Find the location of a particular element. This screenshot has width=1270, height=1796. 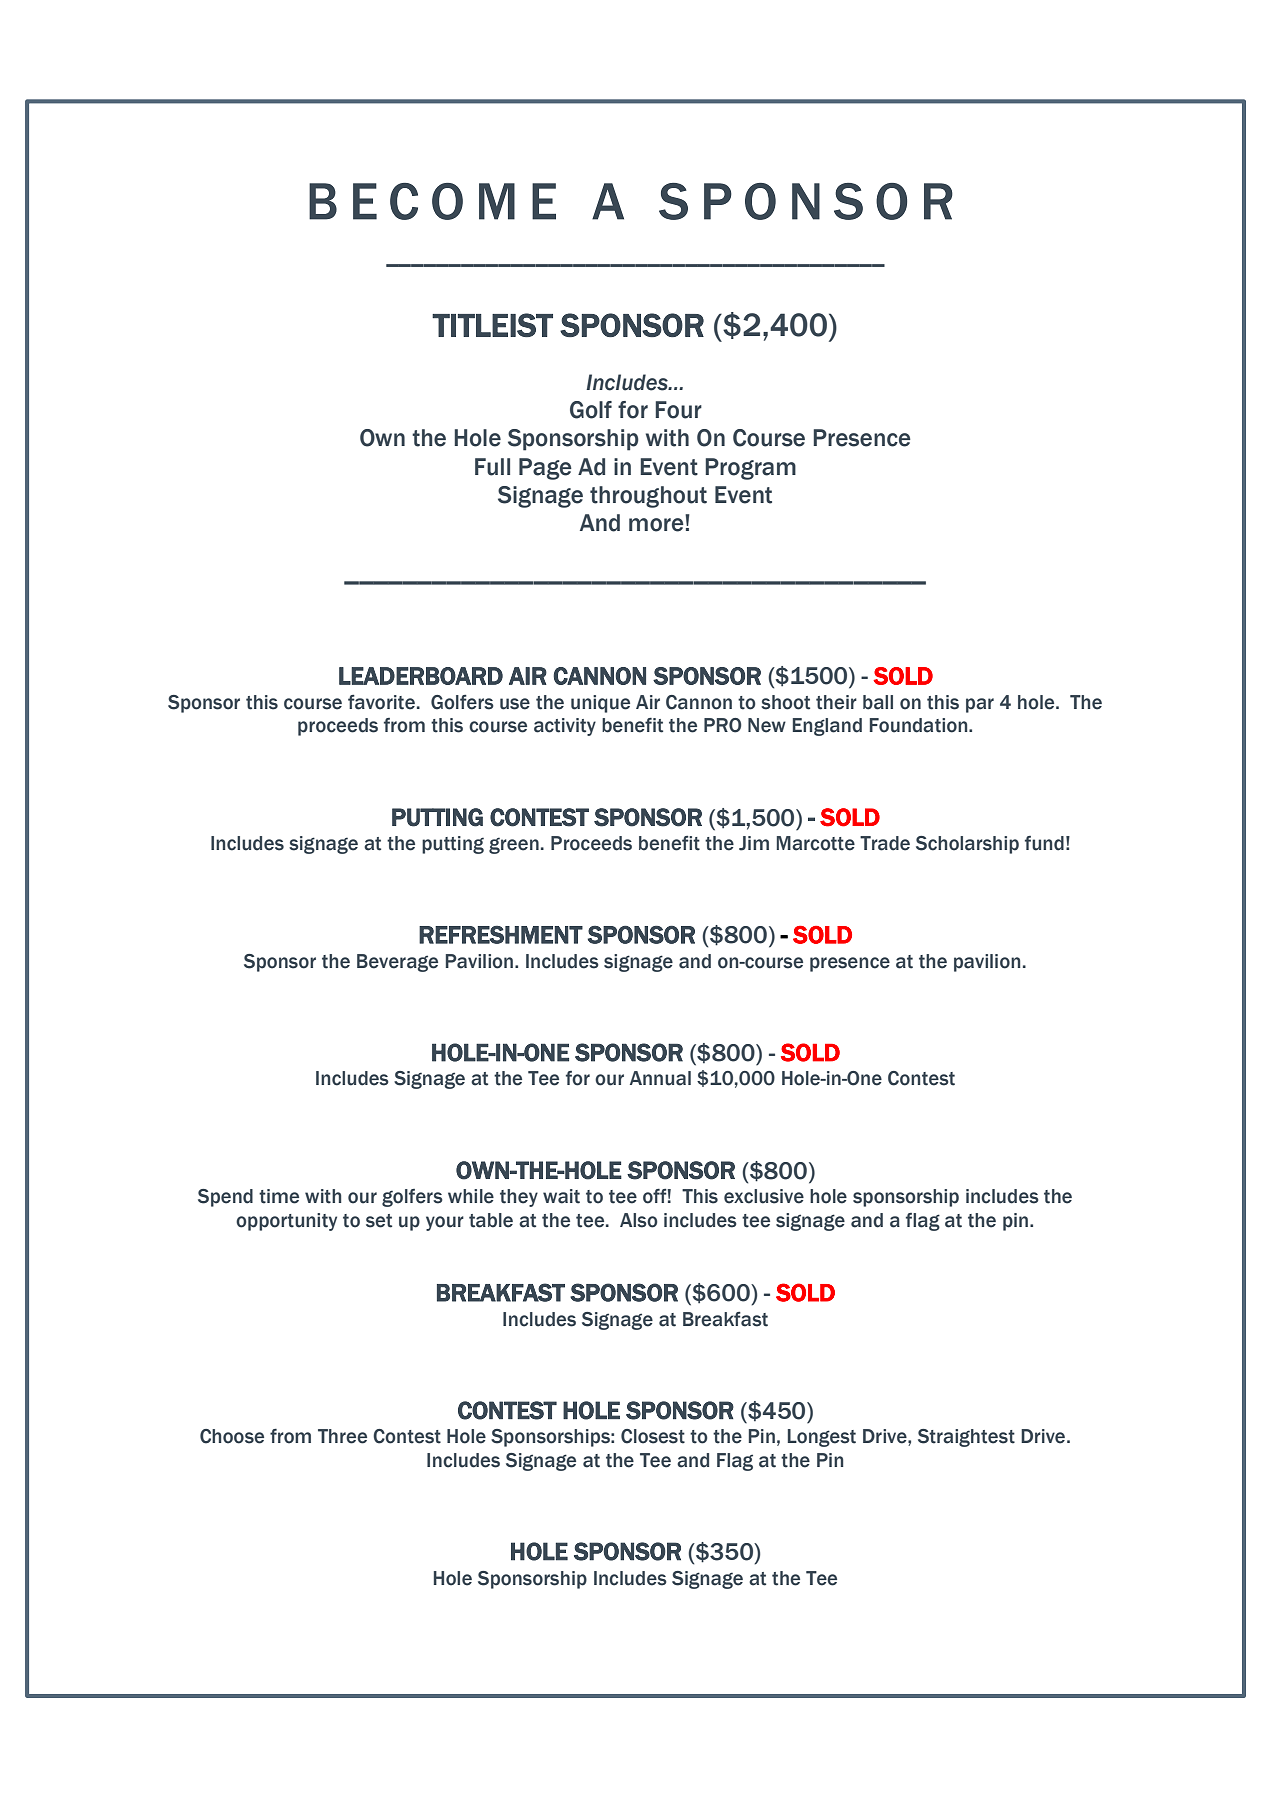

Three is located at coordinates (342, 1436).
